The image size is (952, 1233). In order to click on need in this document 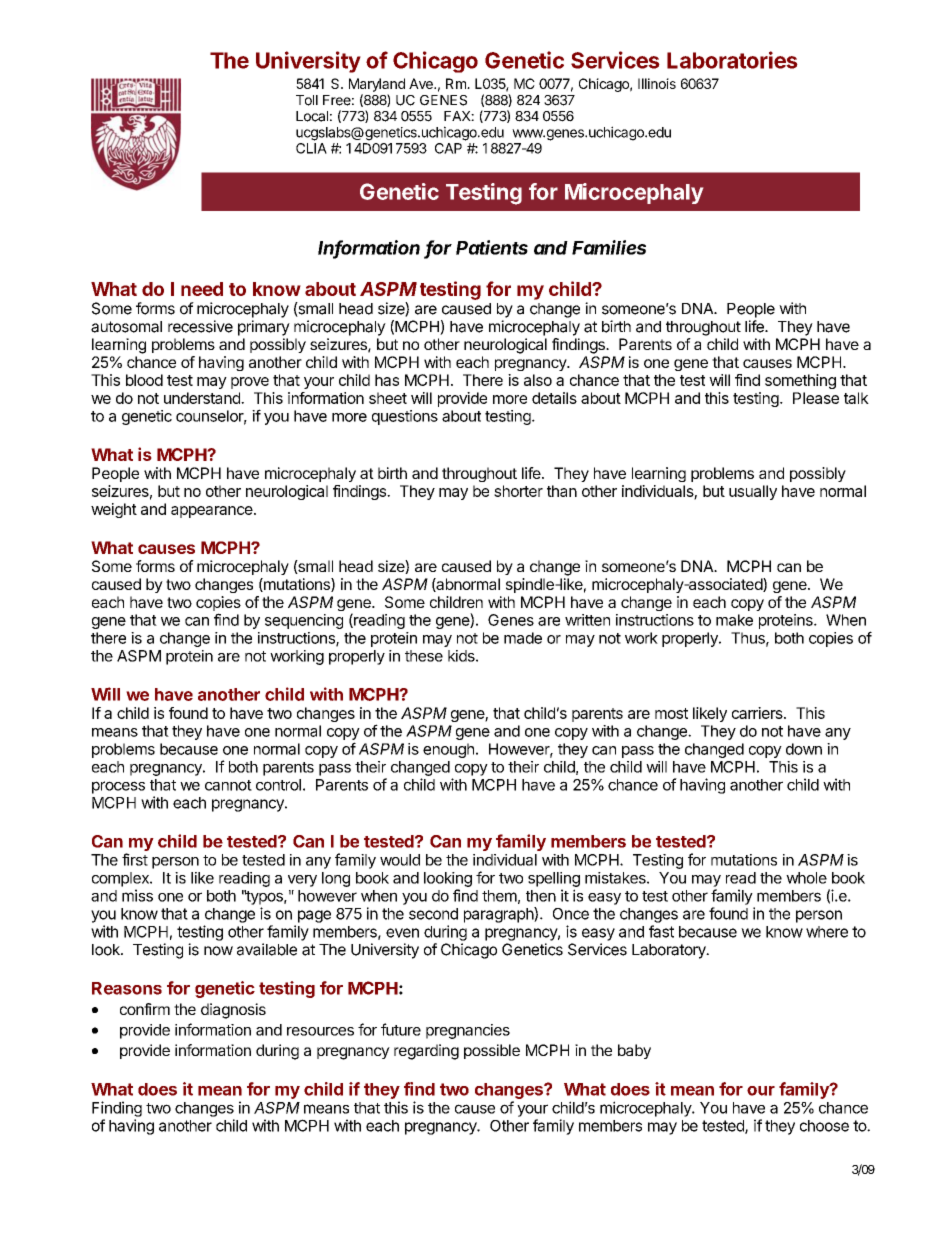, I will do `click(202, 289)`.
